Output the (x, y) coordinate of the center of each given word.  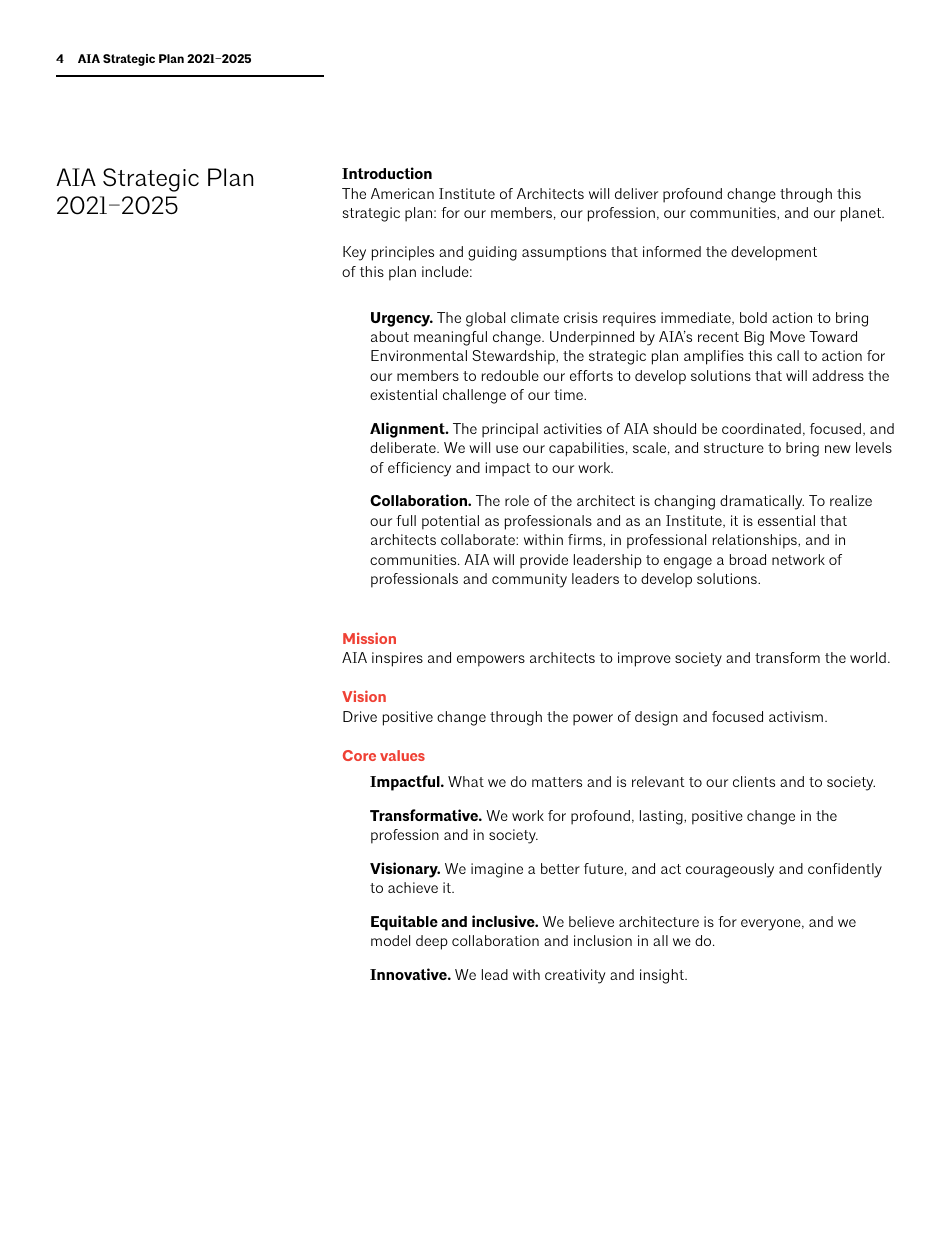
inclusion (603, 940)
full (406, 520)
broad (748, 559)
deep (432, 942)
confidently (845, 870)
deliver (636, 193)
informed (672, 251)
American (402, 193)
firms (586, 540)
